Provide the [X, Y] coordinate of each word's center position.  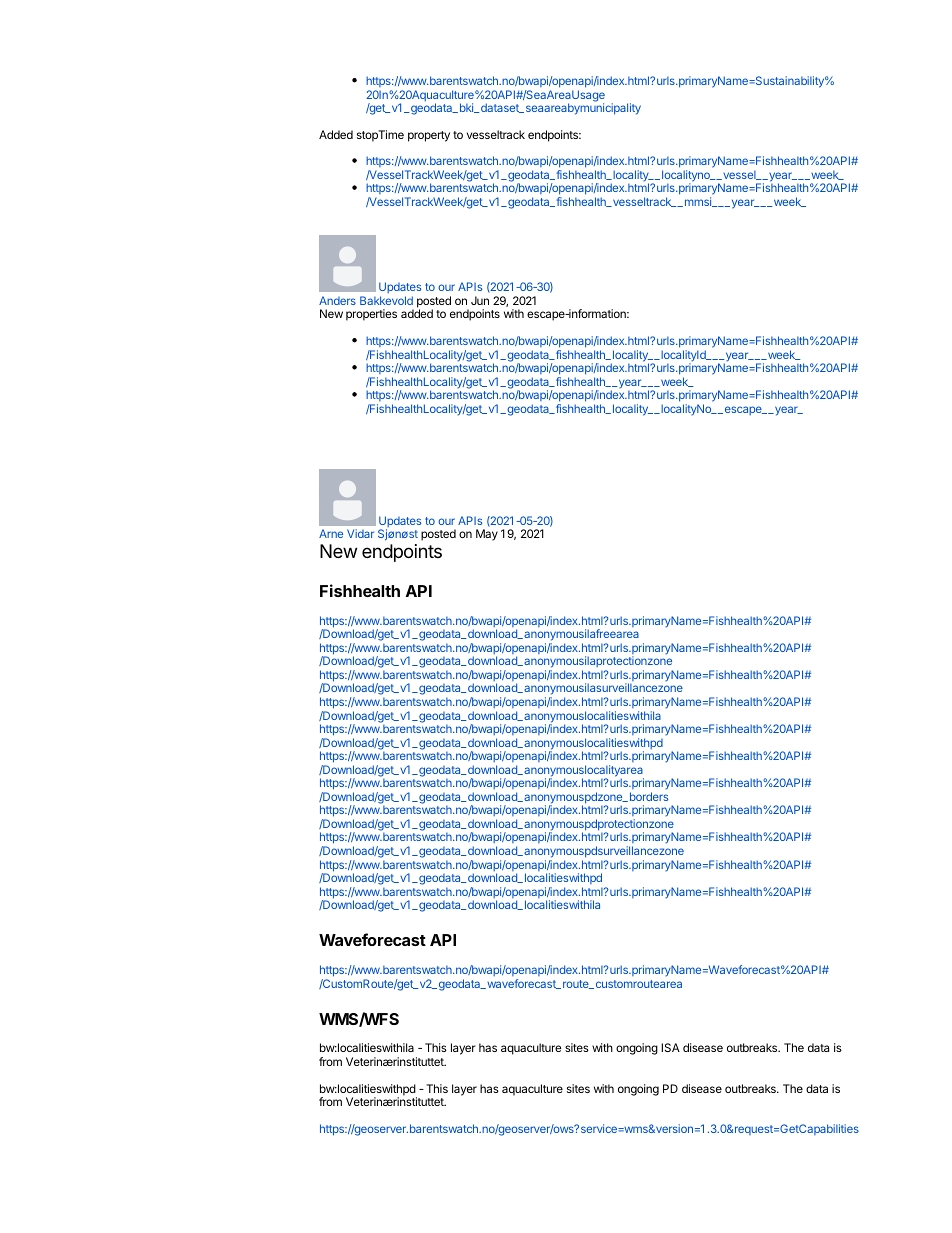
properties [371, 315]
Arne [331, 533]
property [429, 136]
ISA [670, 1047]
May [487, 535]
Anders [337, 300]
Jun [480, 300]
